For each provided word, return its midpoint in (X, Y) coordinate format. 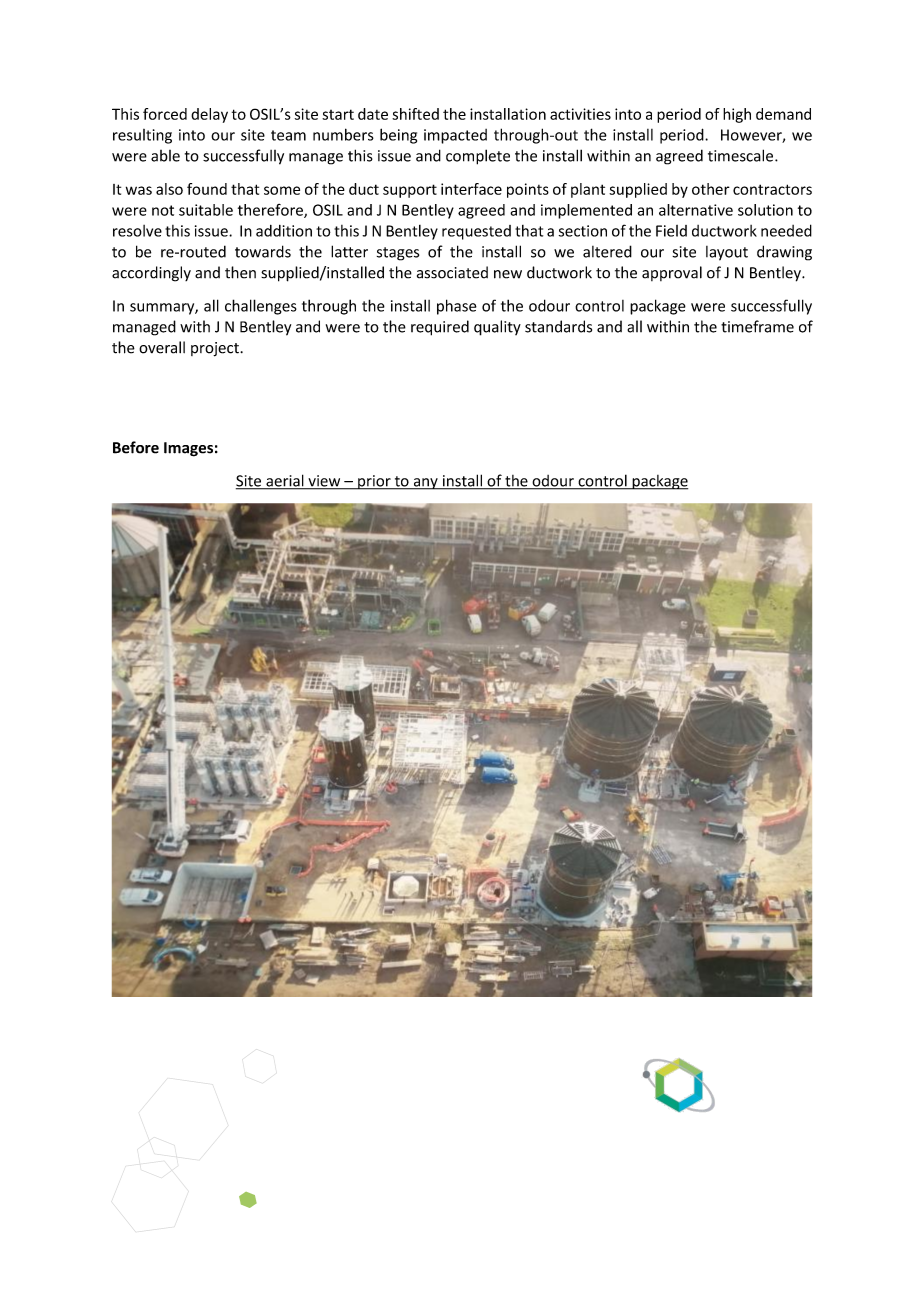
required (440, 328)
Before (136, 447)
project (216, 349)
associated (452, 272)
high (737, 115)
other (711, 189)
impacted (455, 136)
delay (209, 115)
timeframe (757, 326)
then (240, 272)
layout (727, 253)
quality (497, 328)
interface (471, 189)
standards (558, 326)
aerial (285, 481)
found (207, 189)
